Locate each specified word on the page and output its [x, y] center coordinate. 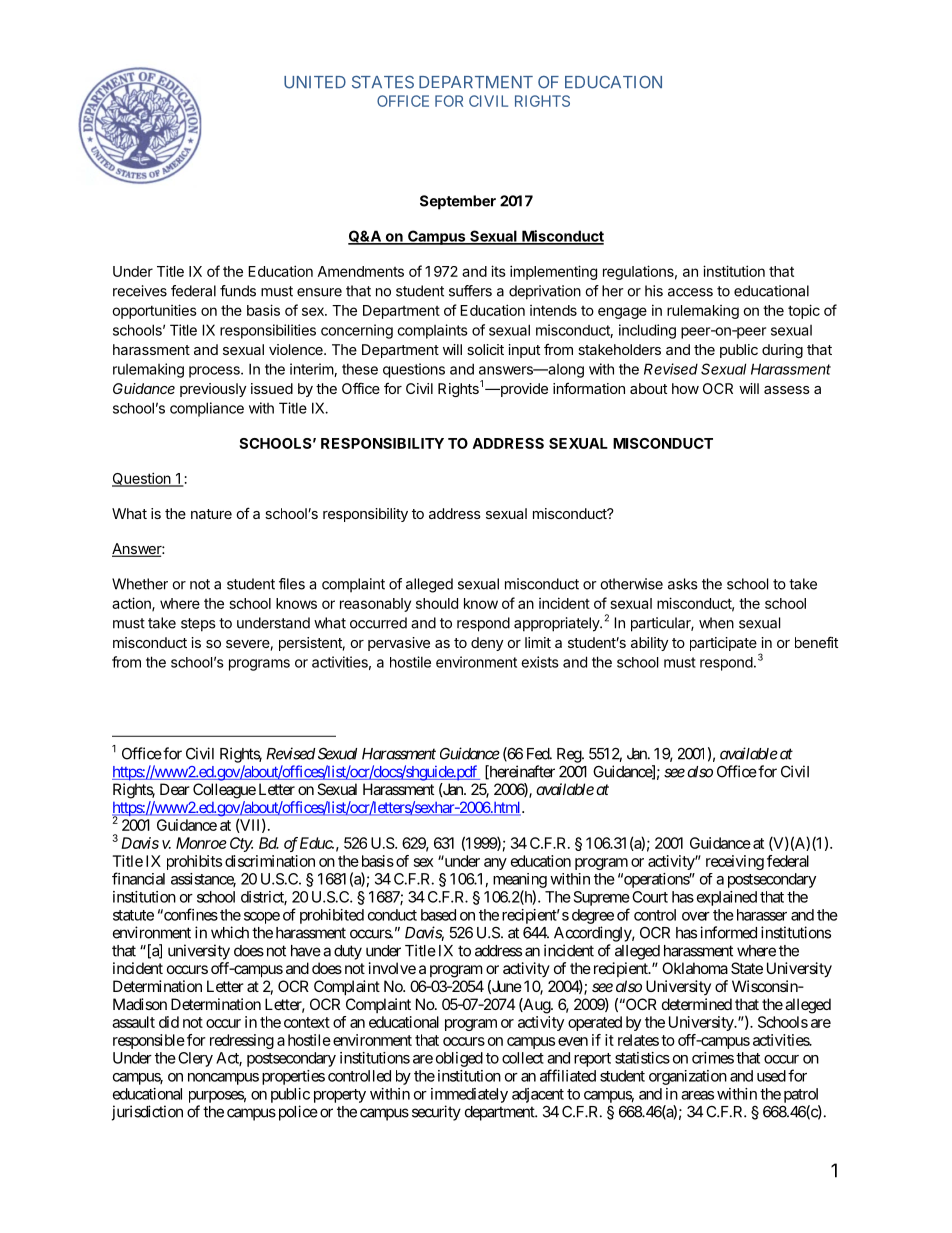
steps [198, 625]
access [690, 292]
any [495, 864]
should [437, 603]
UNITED [315, 82]
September [458, 202]
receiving [735, 862]
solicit [485, 349]
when [716, 623]
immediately [469, 1095]
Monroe [201, 843]
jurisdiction [147, 1113]
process [215, 372]
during [782, 351]
